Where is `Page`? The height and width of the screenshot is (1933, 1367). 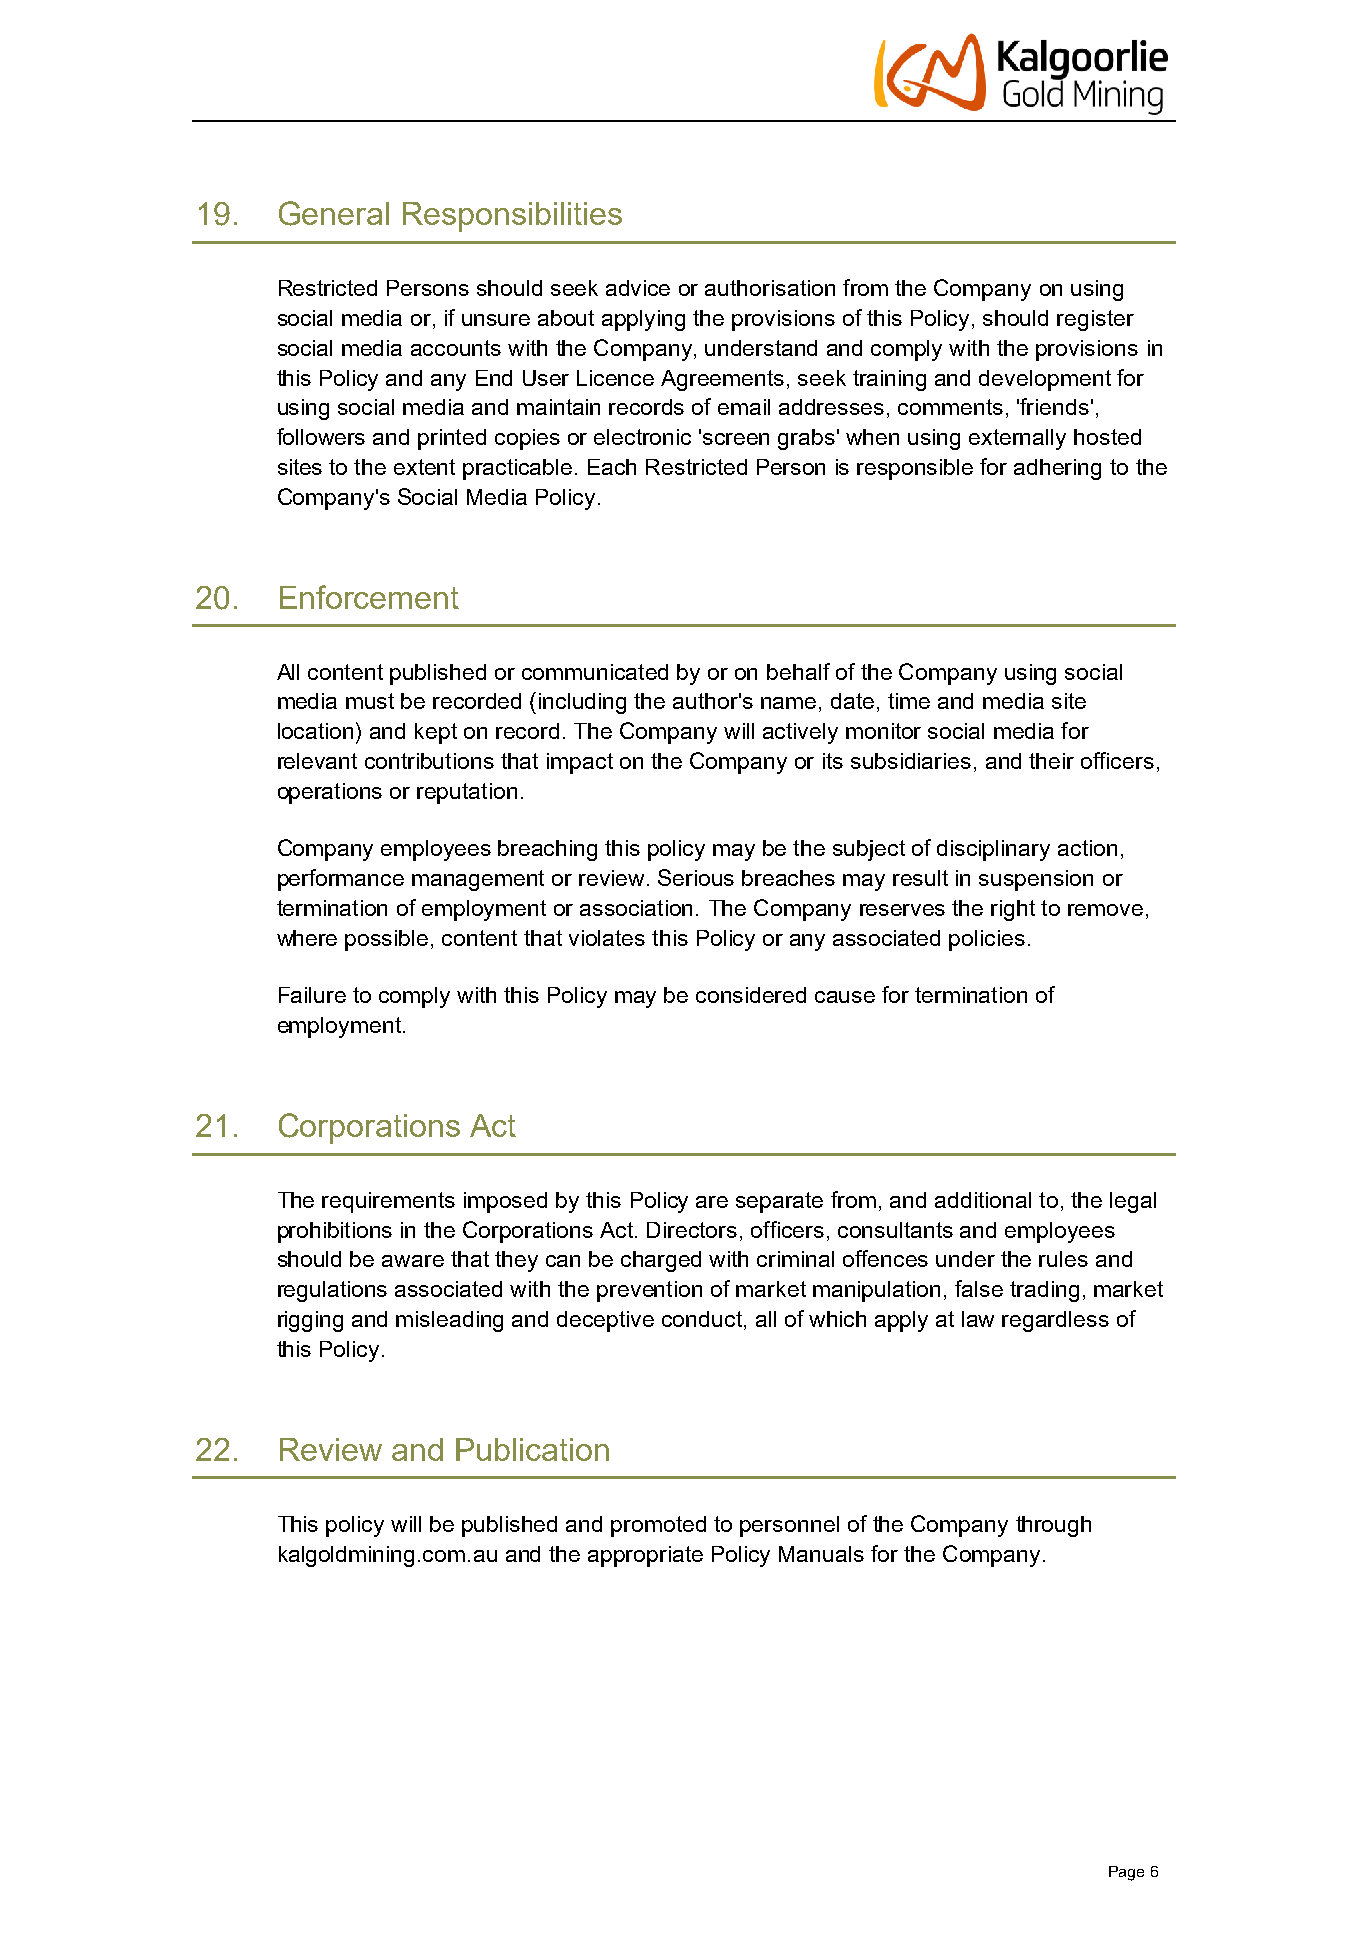 Page is located at coordinates (1126, 1873).
